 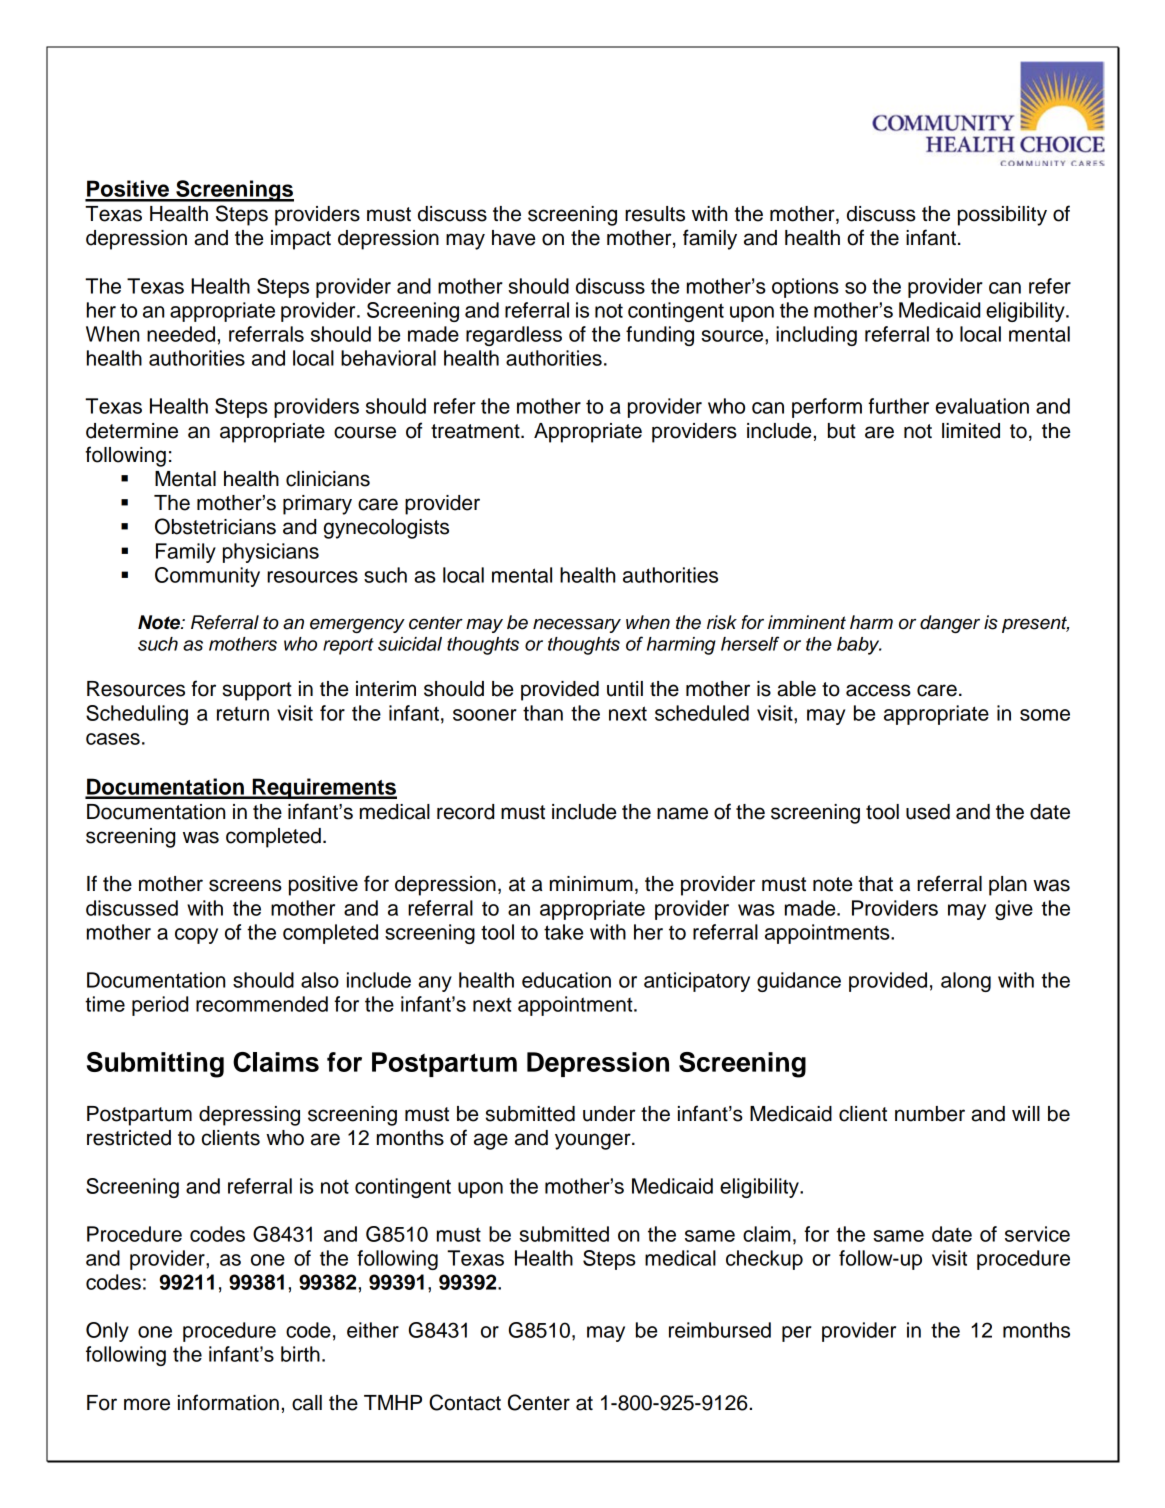 I want to click on reimbursed, so click(x=720, y=1330).
